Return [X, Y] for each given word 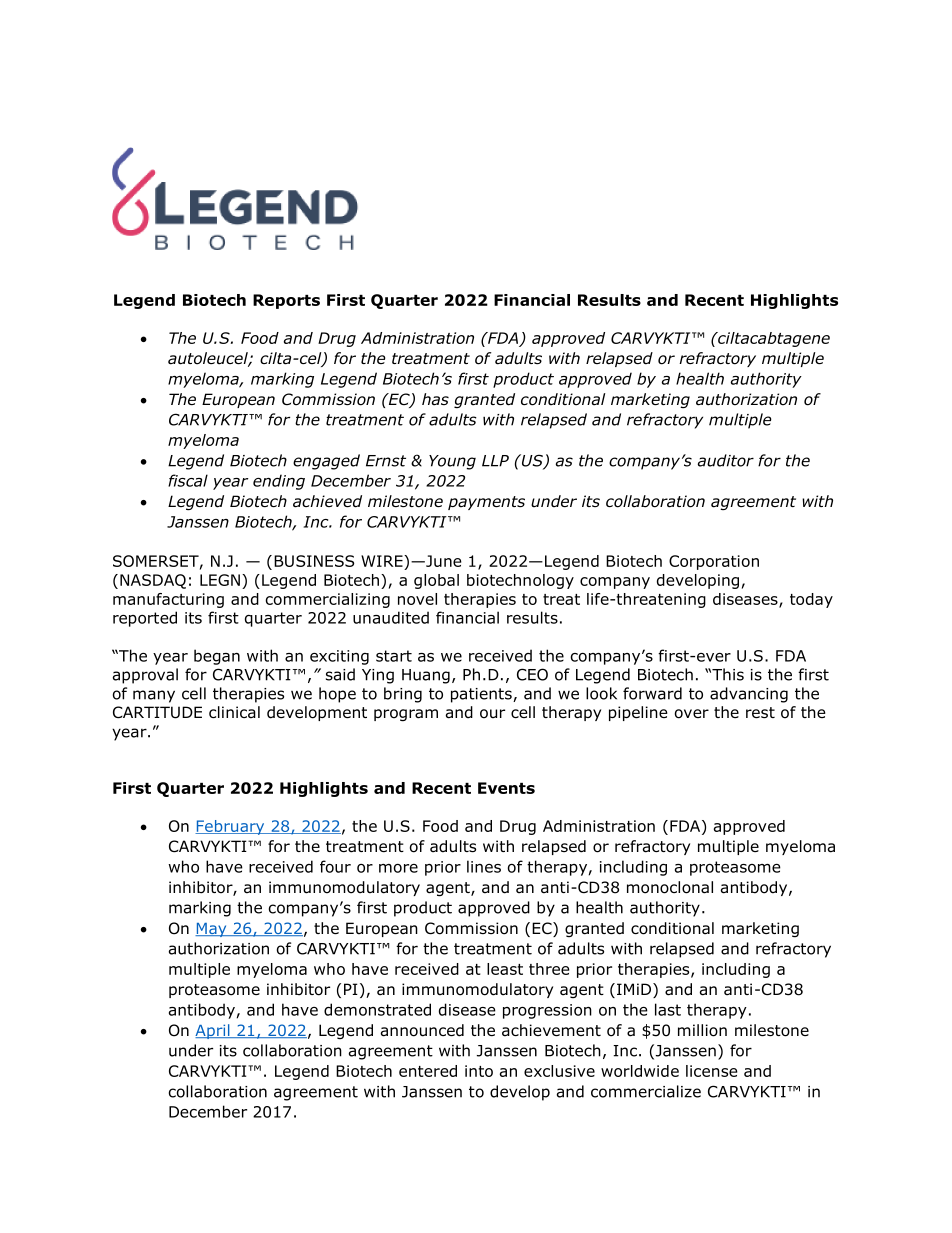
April [213, 1031]
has [435, 399]
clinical [234, 712]
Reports [286, 301]
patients [482, 695]
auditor [726, 460]
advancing [749, 695]
